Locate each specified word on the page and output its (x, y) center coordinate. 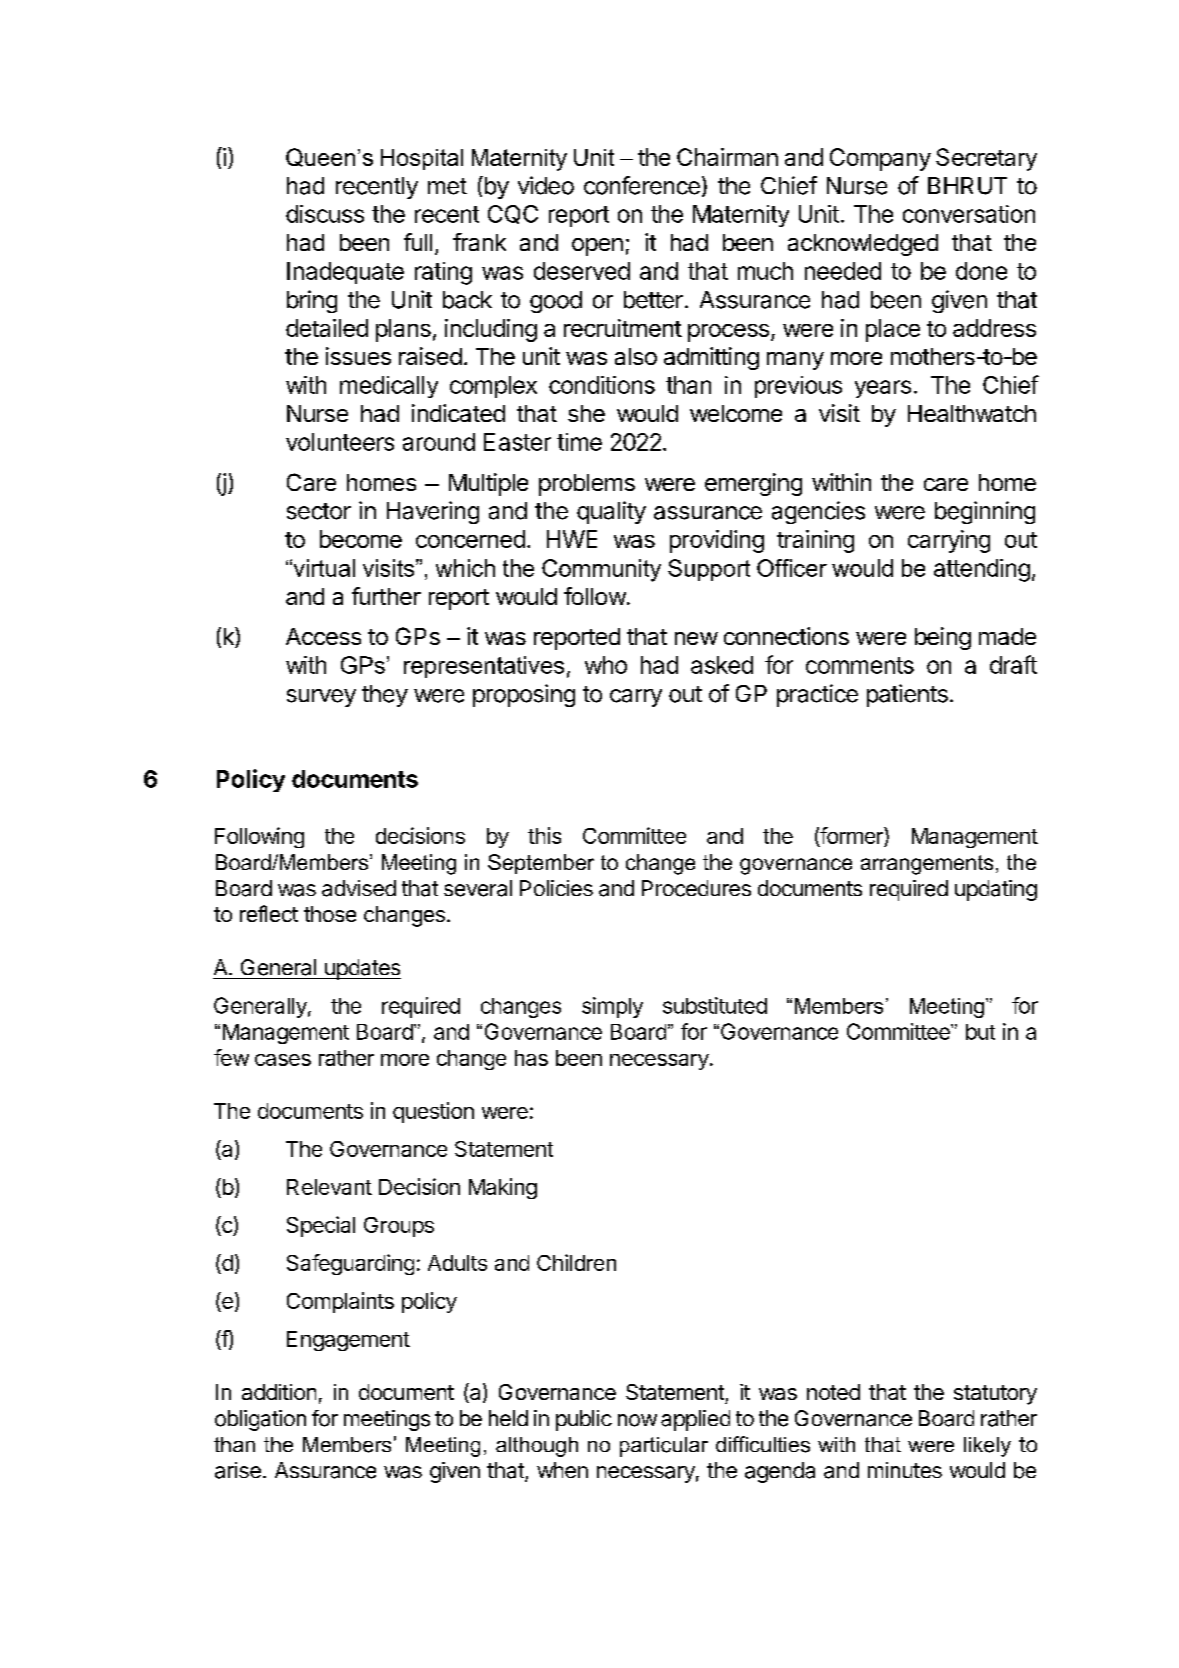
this (544, 835)
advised (359, 888)
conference (642, 185)
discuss (325, 214)
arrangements (927, 865)
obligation (260, 1420)
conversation (969, 214)
